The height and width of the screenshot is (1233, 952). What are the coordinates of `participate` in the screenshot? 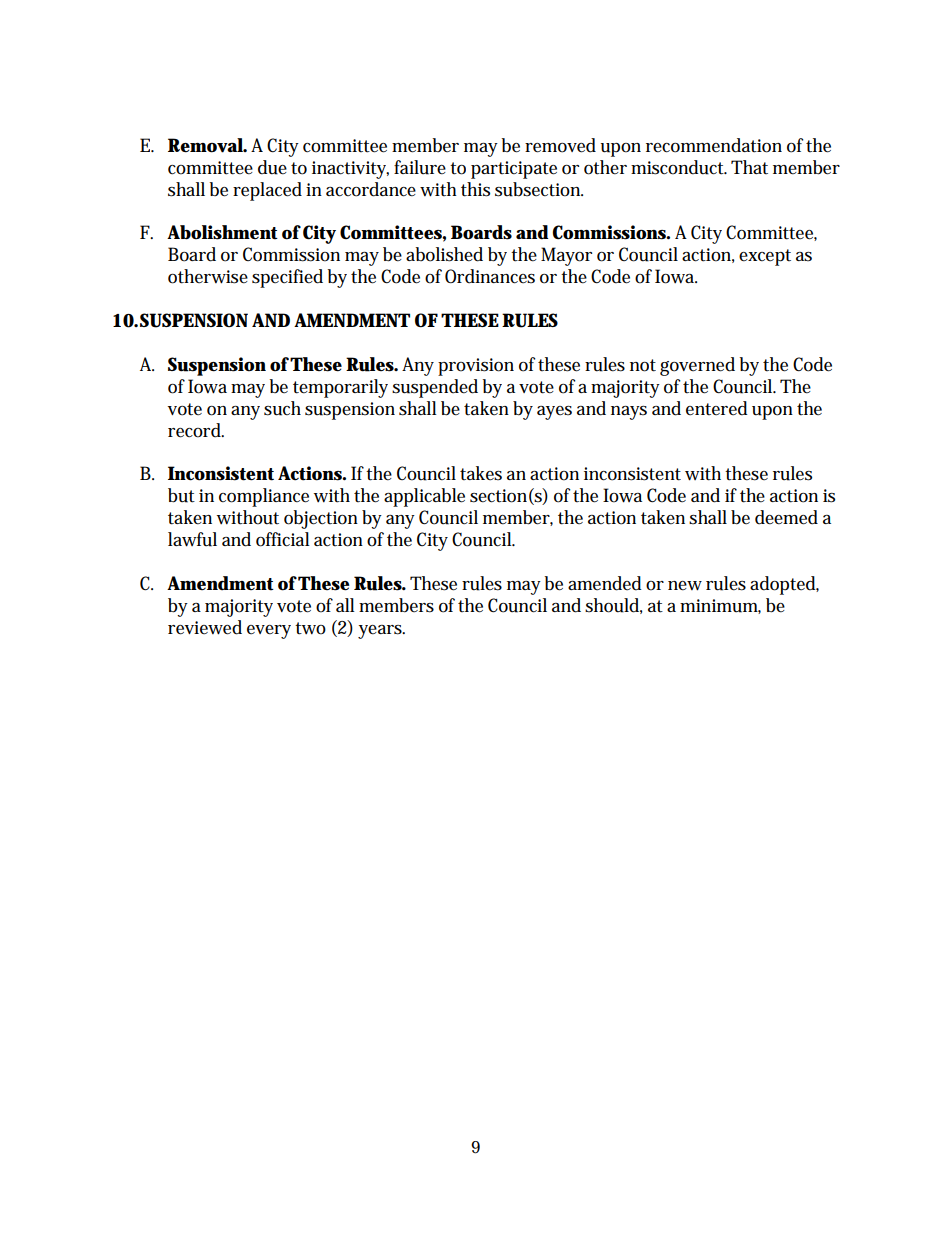 It's located at (514, 170).
